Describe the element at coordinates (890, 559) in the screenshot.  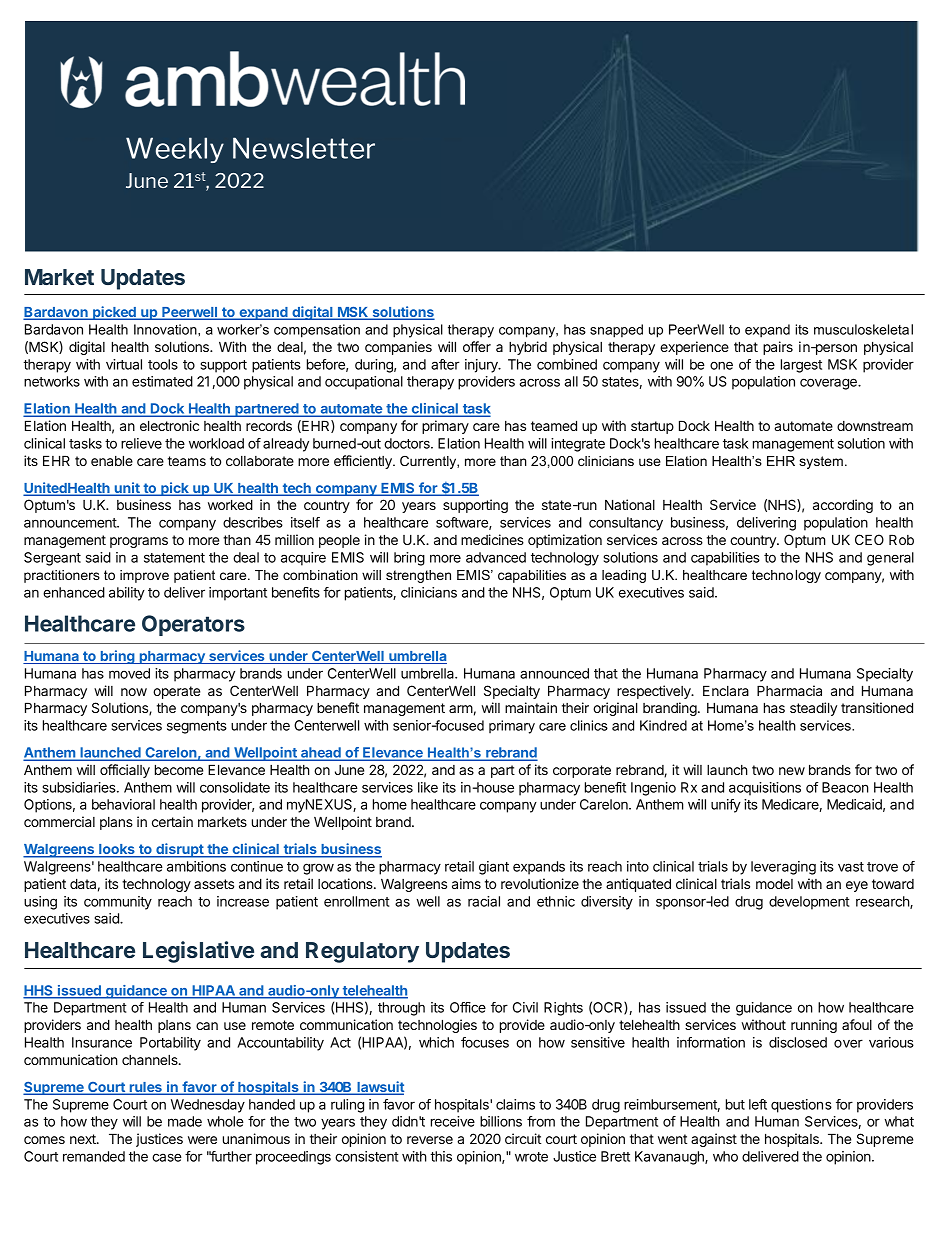
I see `general` at that location.
